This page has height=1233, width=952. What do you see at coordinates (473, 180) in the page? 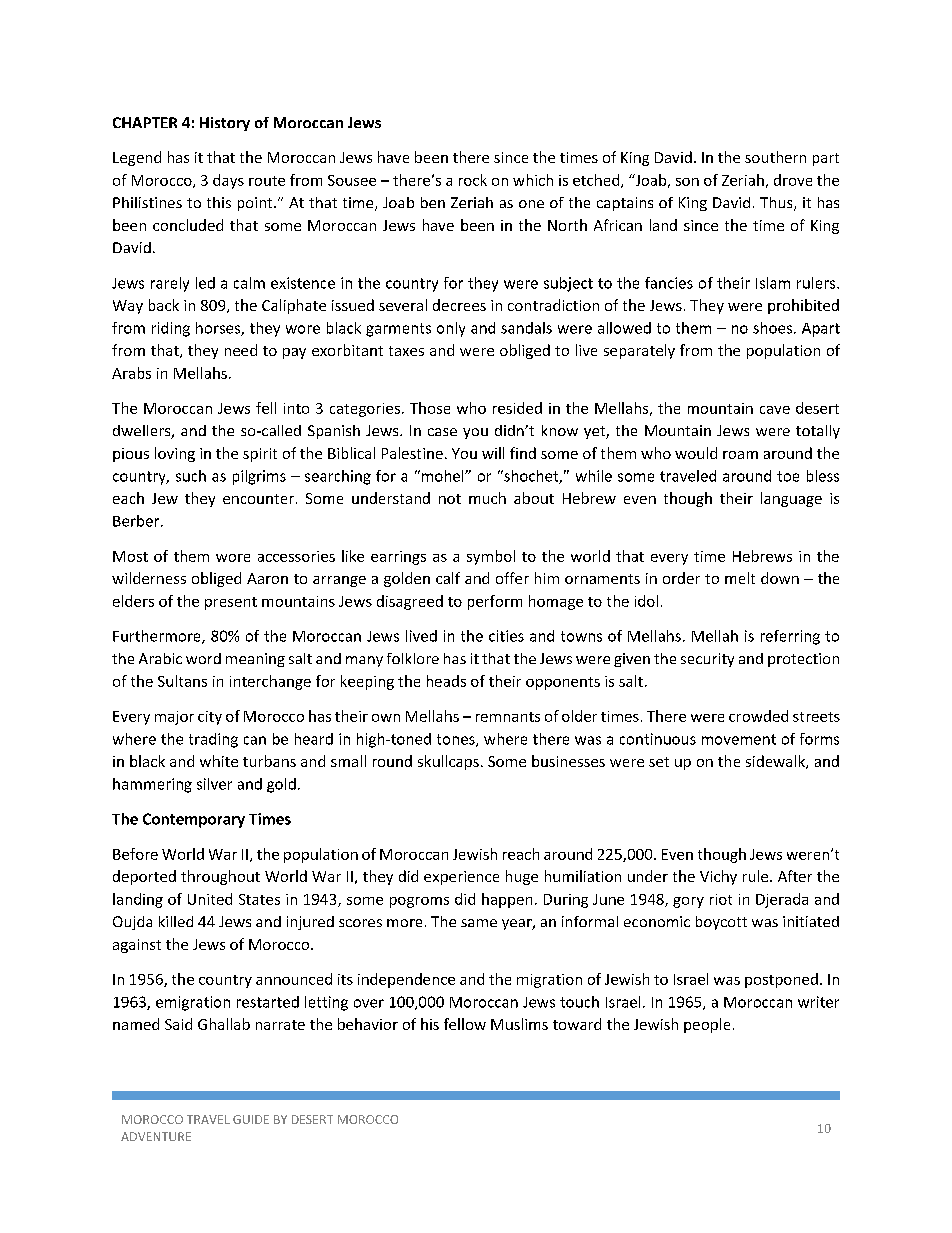
I see `rock` at bounding box center [473, 180].
